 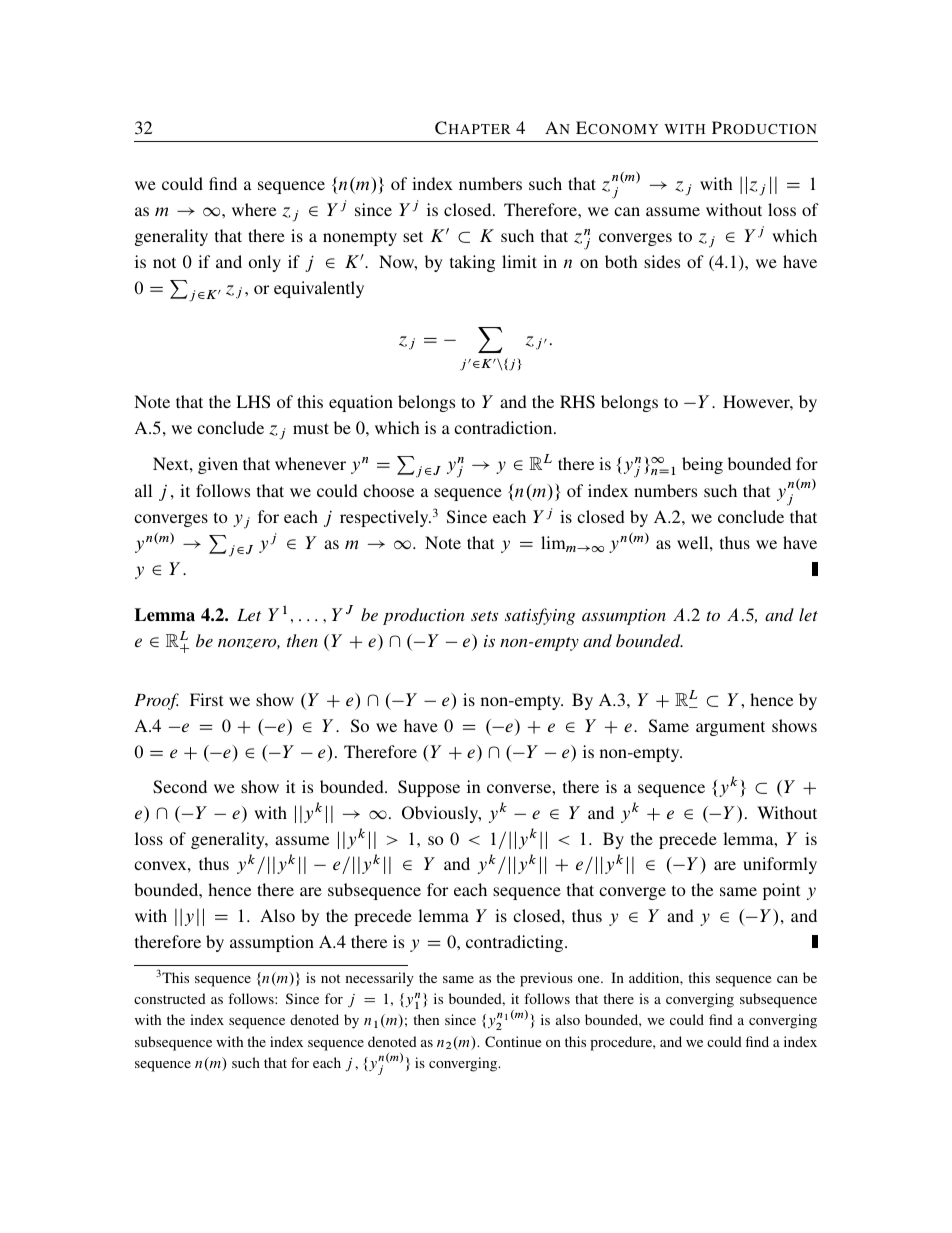 I want to click on Suppose, so click(x=429, y=788).
